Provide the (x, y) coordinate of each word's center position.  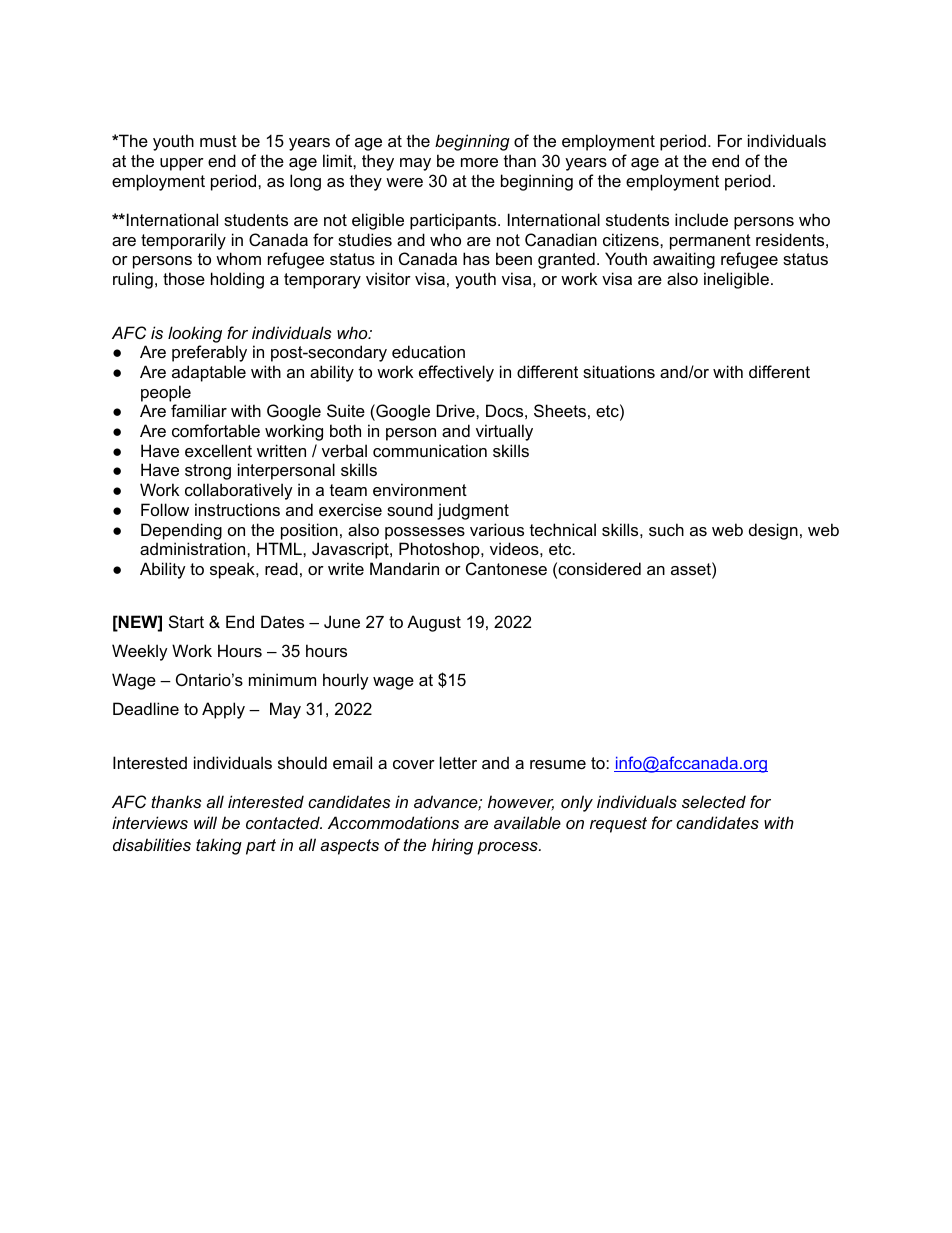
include (701, 219)
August (434, 623)
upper (182, 164)
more (479, 162)
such (666, 529)
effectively (456, 373)
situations (619, 371)
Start (186, 621)
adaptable (209, 373)
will (205, 822)
